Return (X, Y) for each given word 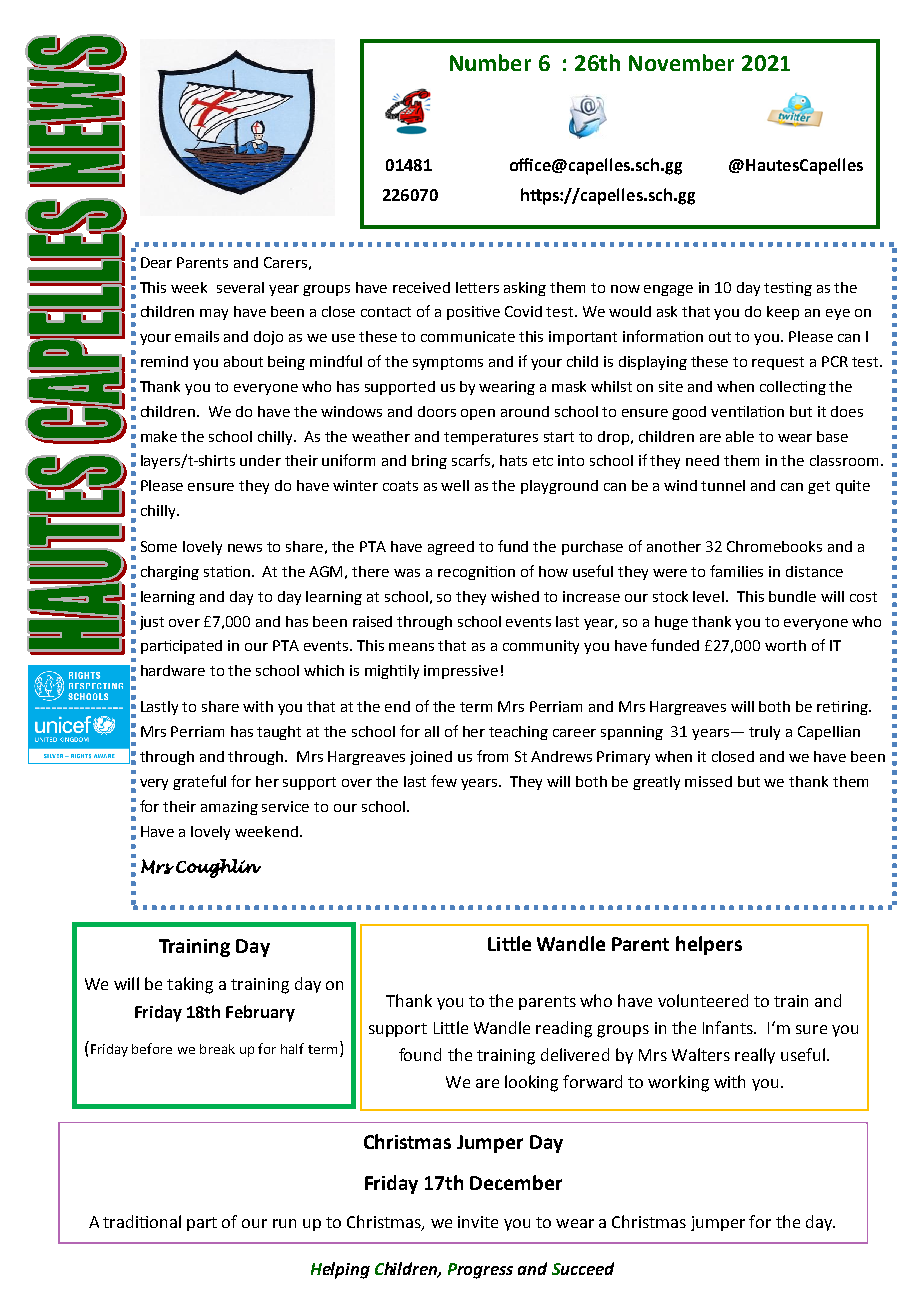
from (492, 756)
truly (764, 733)
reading (564, 1029)
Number (490, 62)
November (681, 62)
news (245, 548)
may (214, 314)
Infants (729, 1027)
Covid (523, 311)
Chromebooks (774, 546)
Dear (156, 262)
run (284, 1223)
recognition (476, 573)
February (260, 1013)
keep (783, 313)
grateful (199, 782)
